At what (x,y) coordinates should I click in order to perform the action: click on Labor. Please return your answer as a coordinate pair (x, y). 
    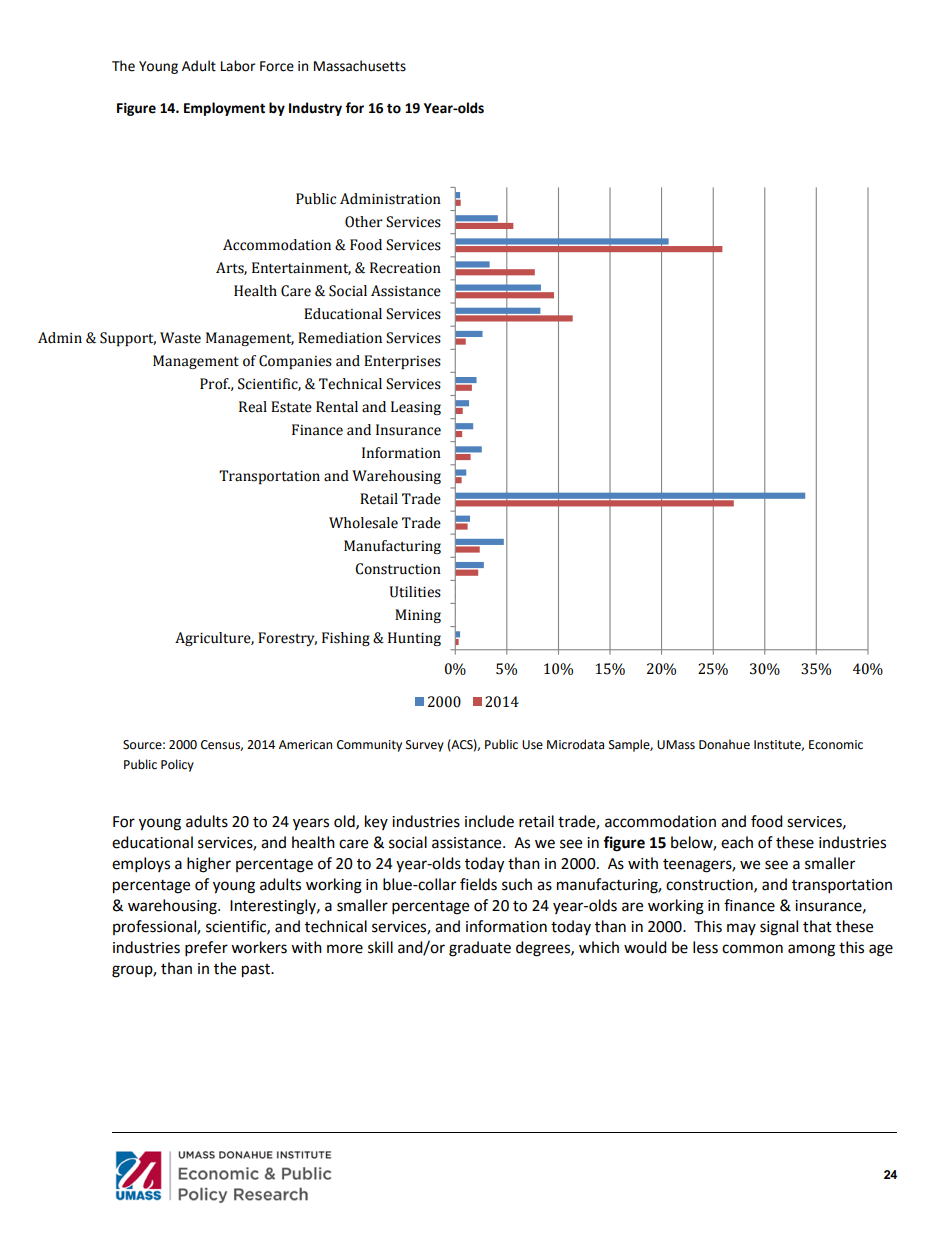
    Looking at the image, I should click on (238, 66).
